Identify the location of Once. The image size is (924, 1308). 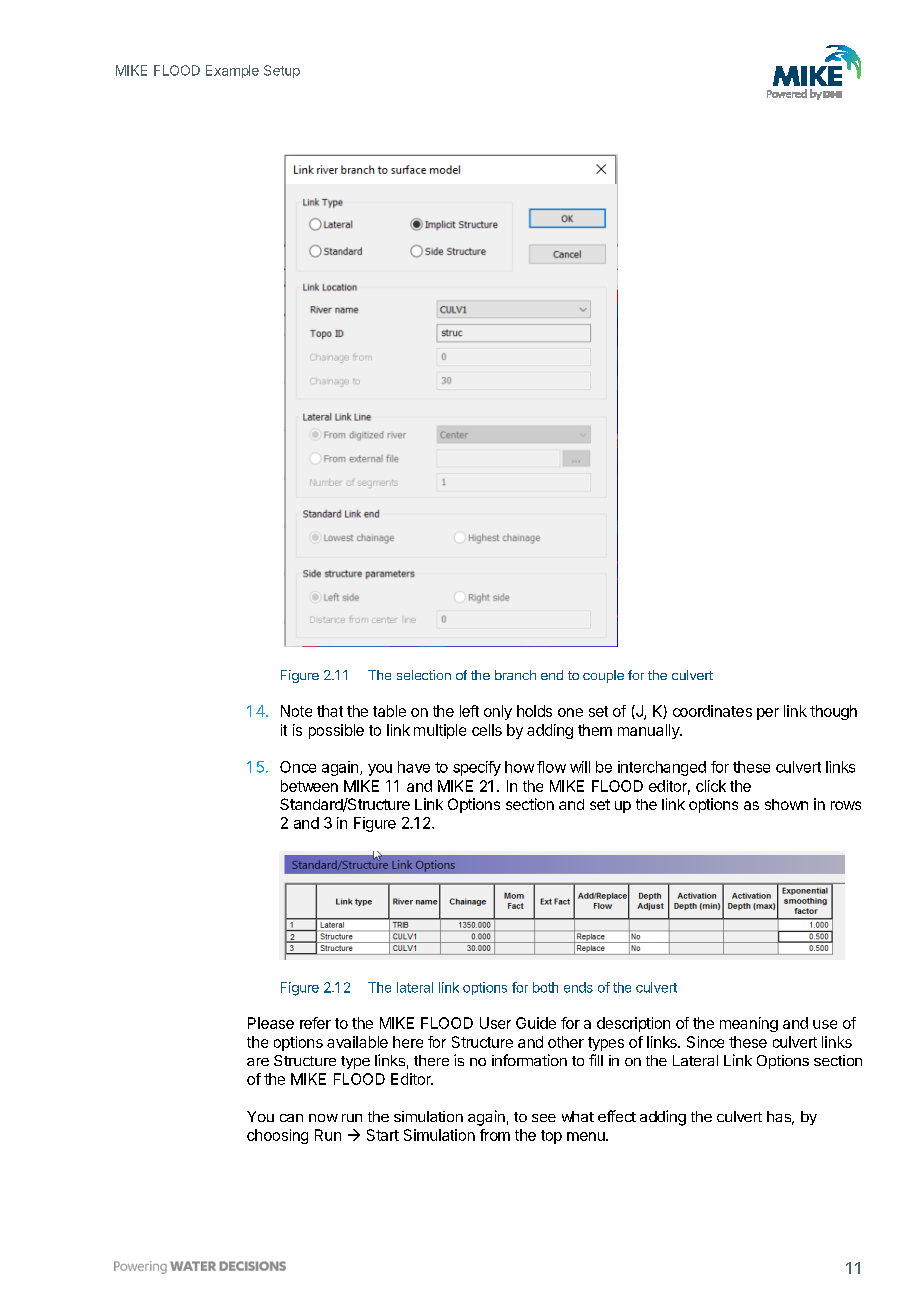
(298, 767).
